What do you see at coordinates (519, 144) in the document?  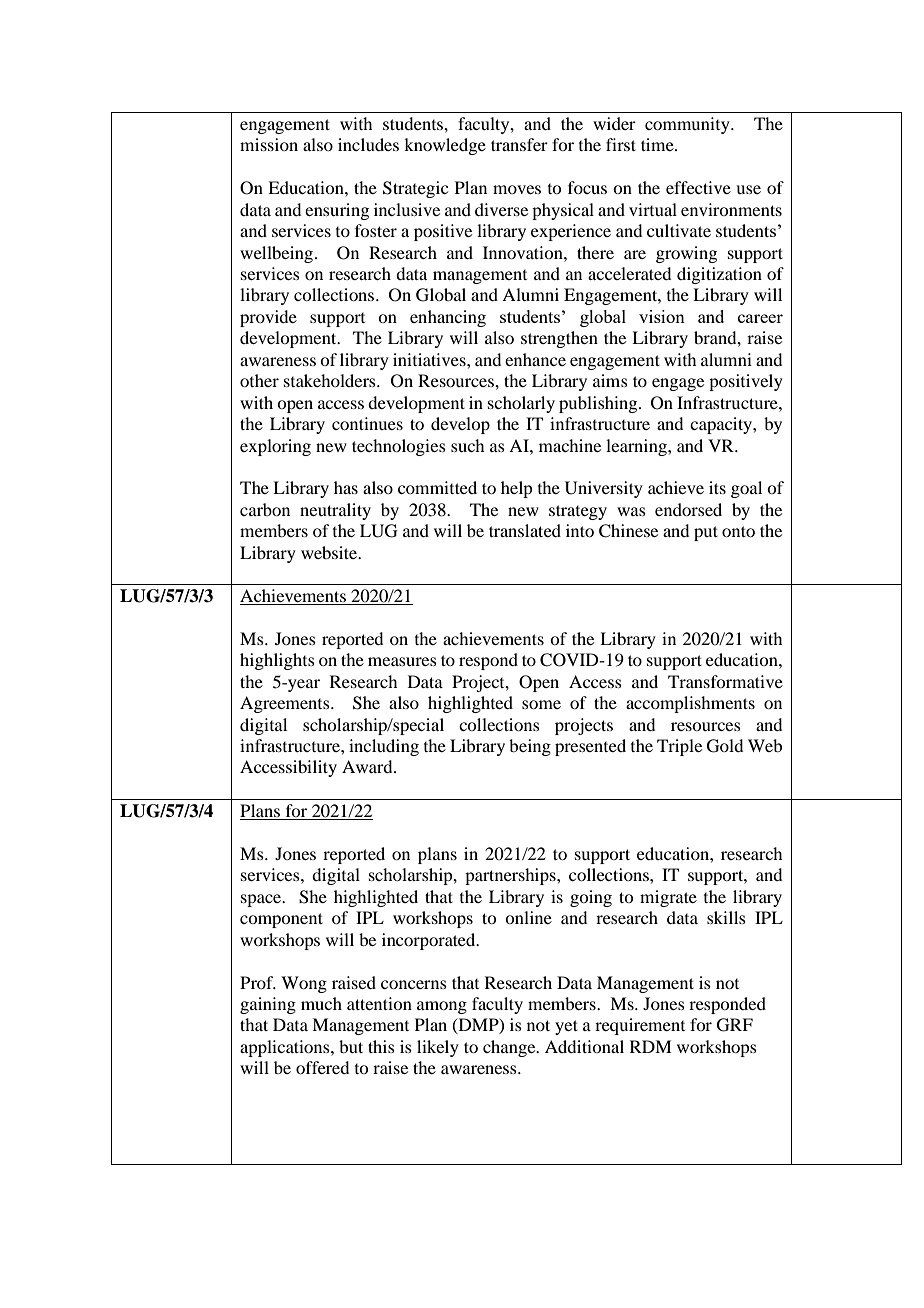 I see `transfer` at bounding box center [519, 144].
